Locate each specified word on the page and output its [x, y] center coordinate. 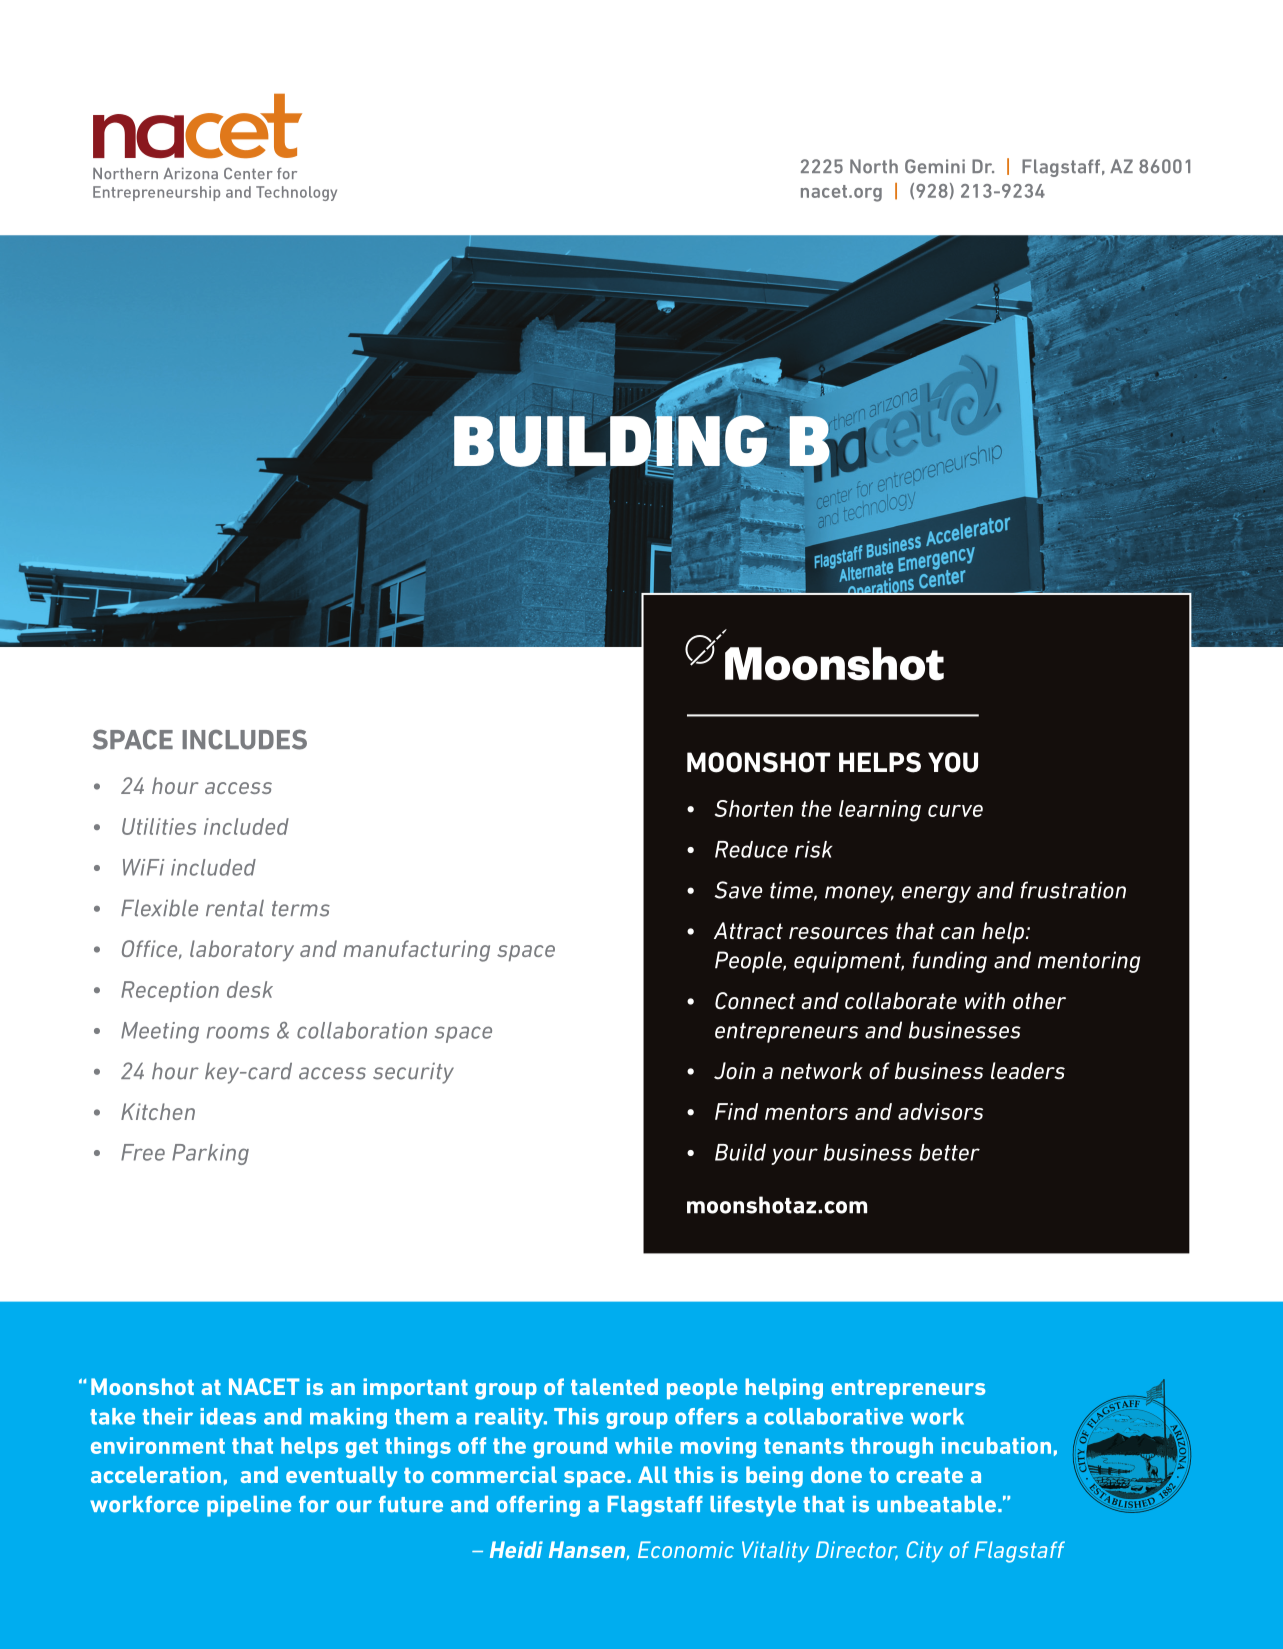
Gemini [935, 166]
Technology [296, 193]
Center [248, 173]
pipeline [249, 1506]
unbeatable [936, 1504]
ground [570, 1447]
